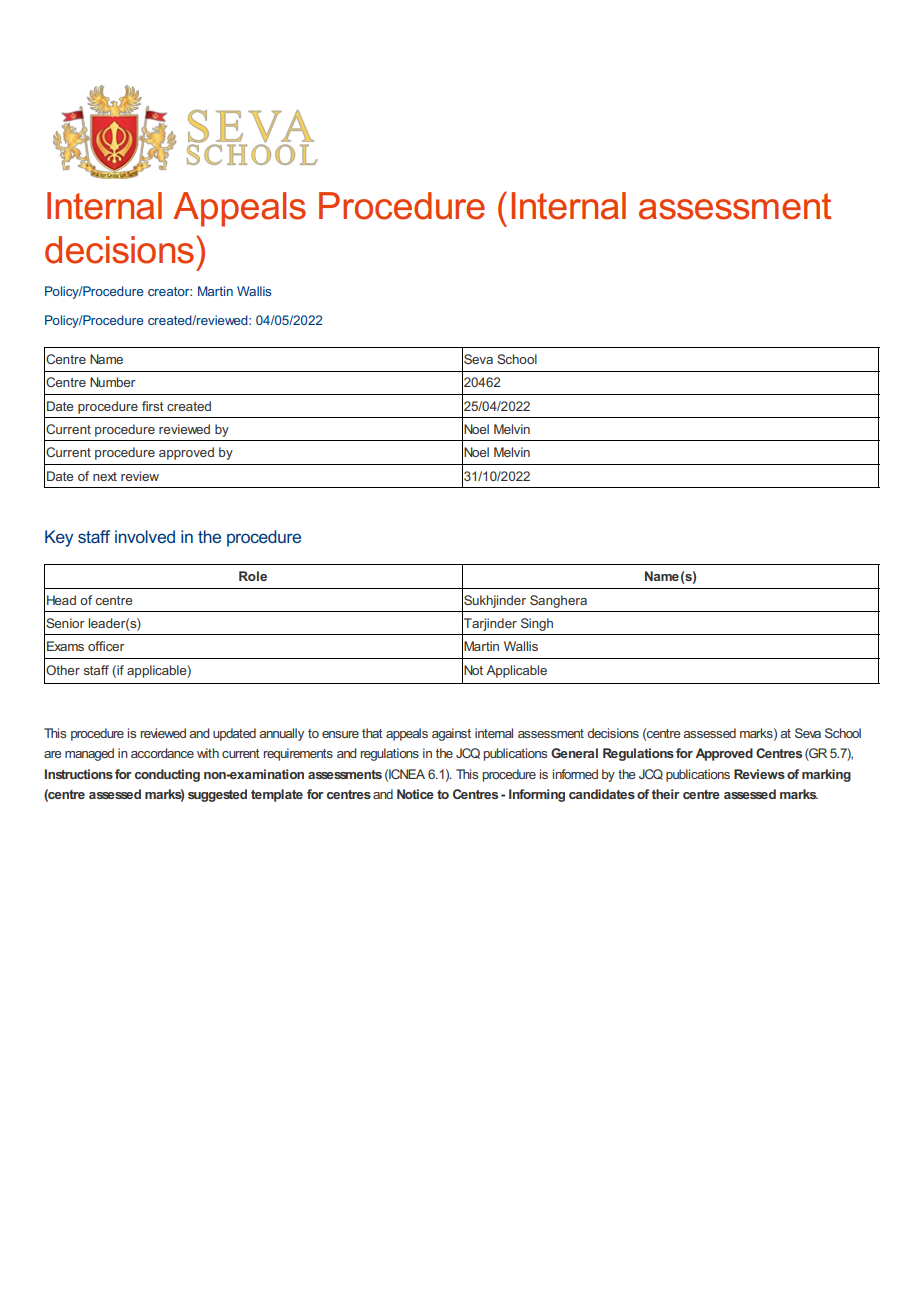 This screenshot has height=1308, width=924. What do you see at coordinates (145, 536) in the screenshot?
I see `involved` at bounding box center [145, 536].
